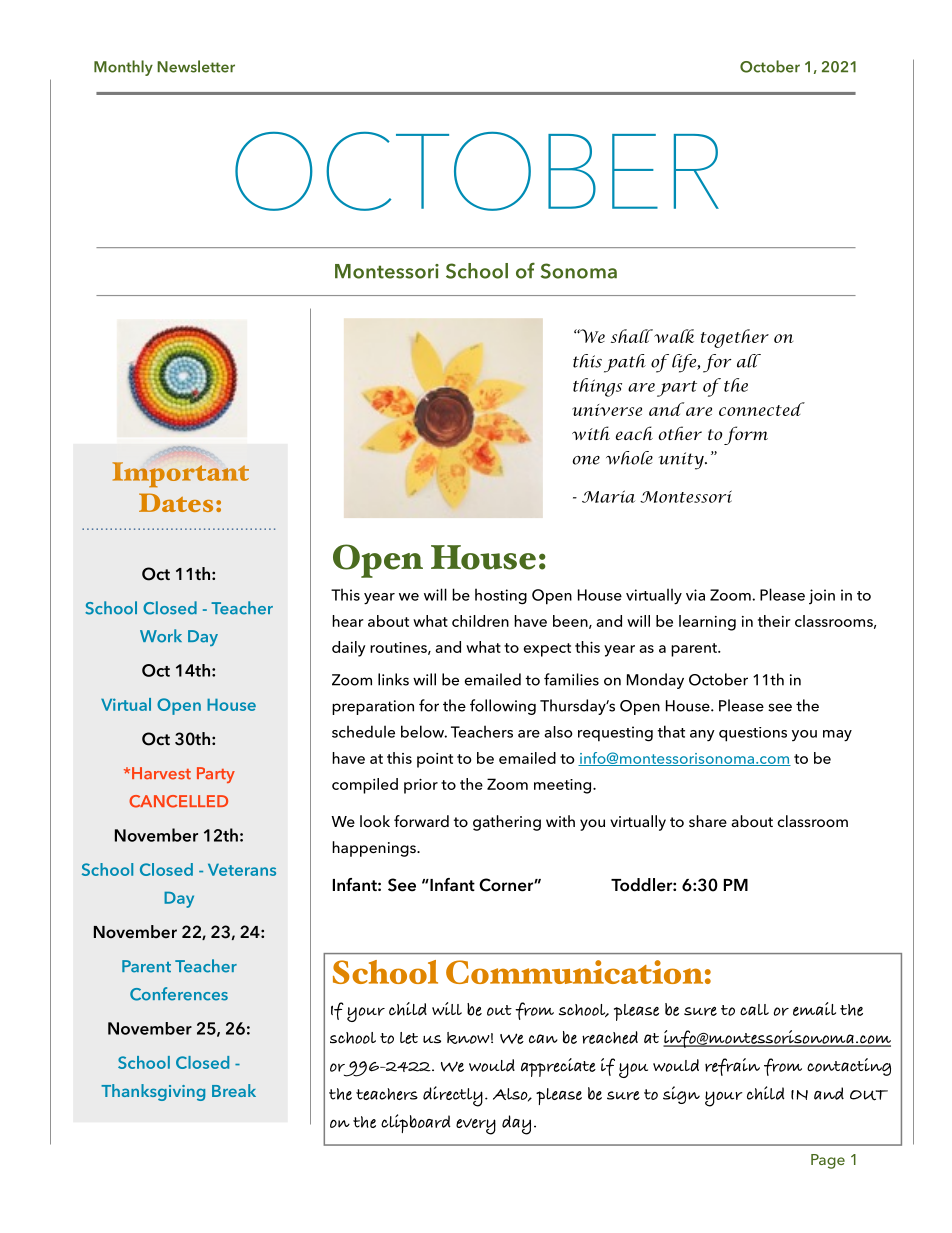 The width and height of the page is (952, 1233). I want to click on hosting, so click(501, 596).
